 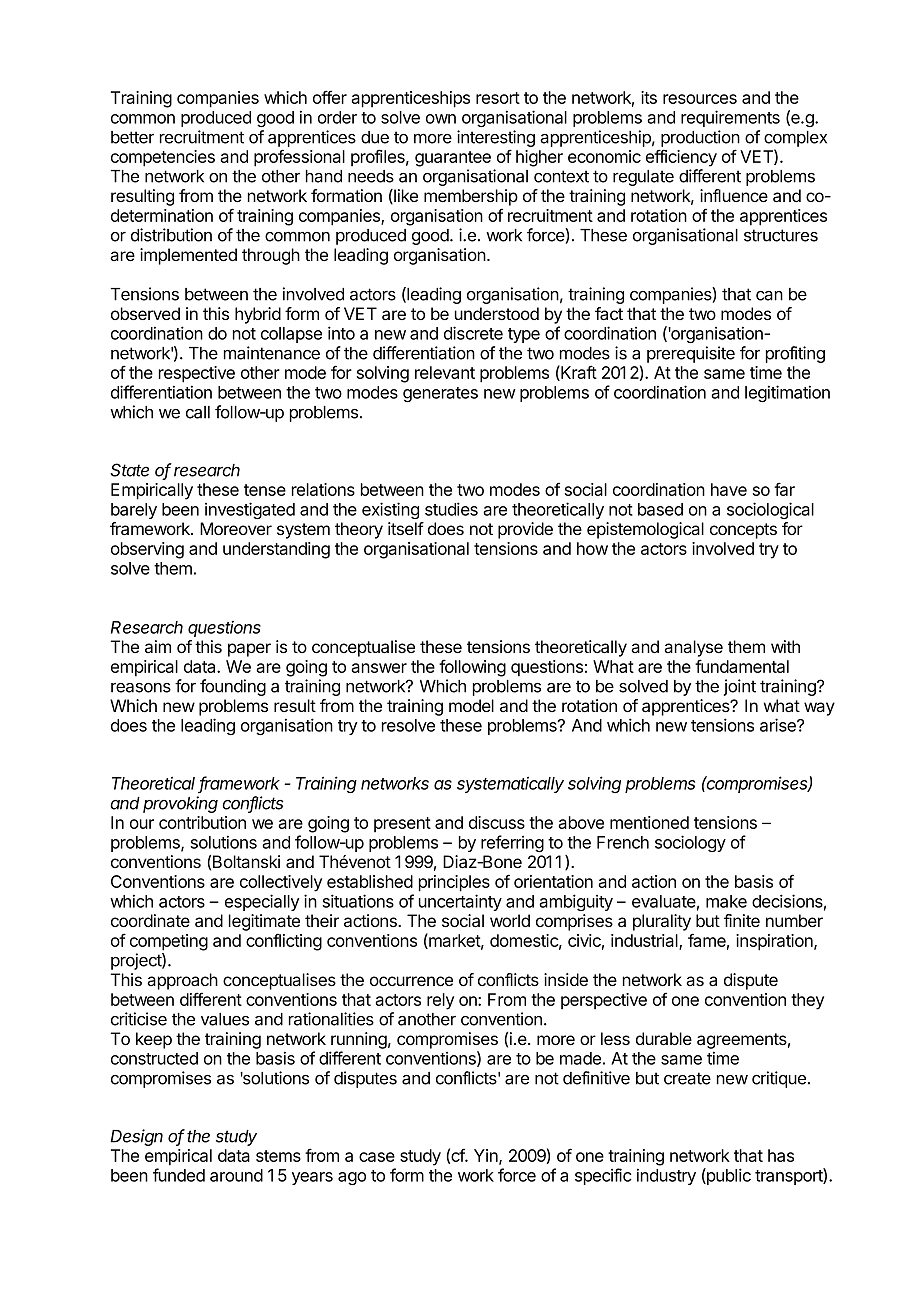 What do you see at coordinates (496, 138) in the page?
I see `interesting` at bounding box center [496, 138].
